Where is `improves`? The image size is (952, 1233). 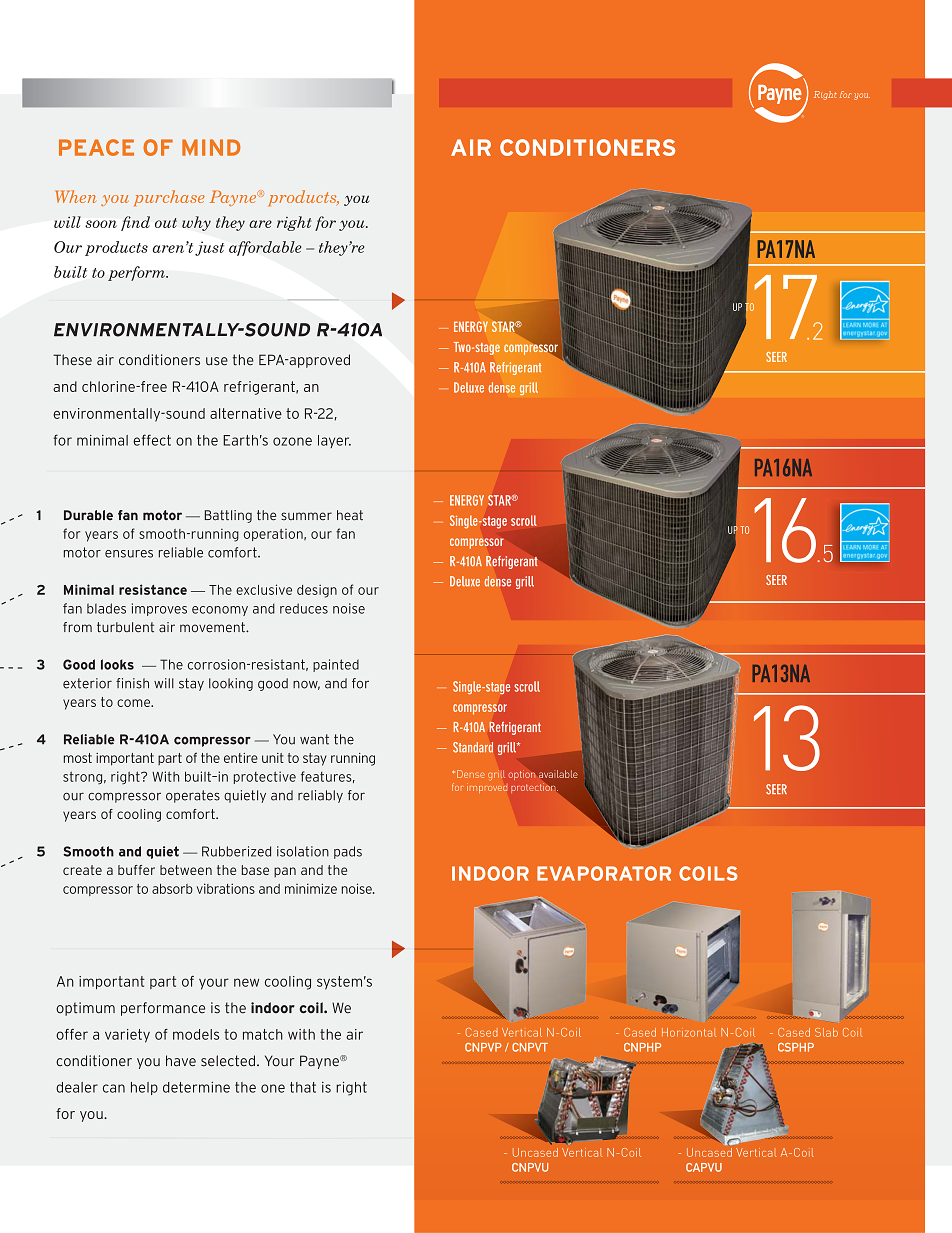
improves is located at coordinates (159, 609).
